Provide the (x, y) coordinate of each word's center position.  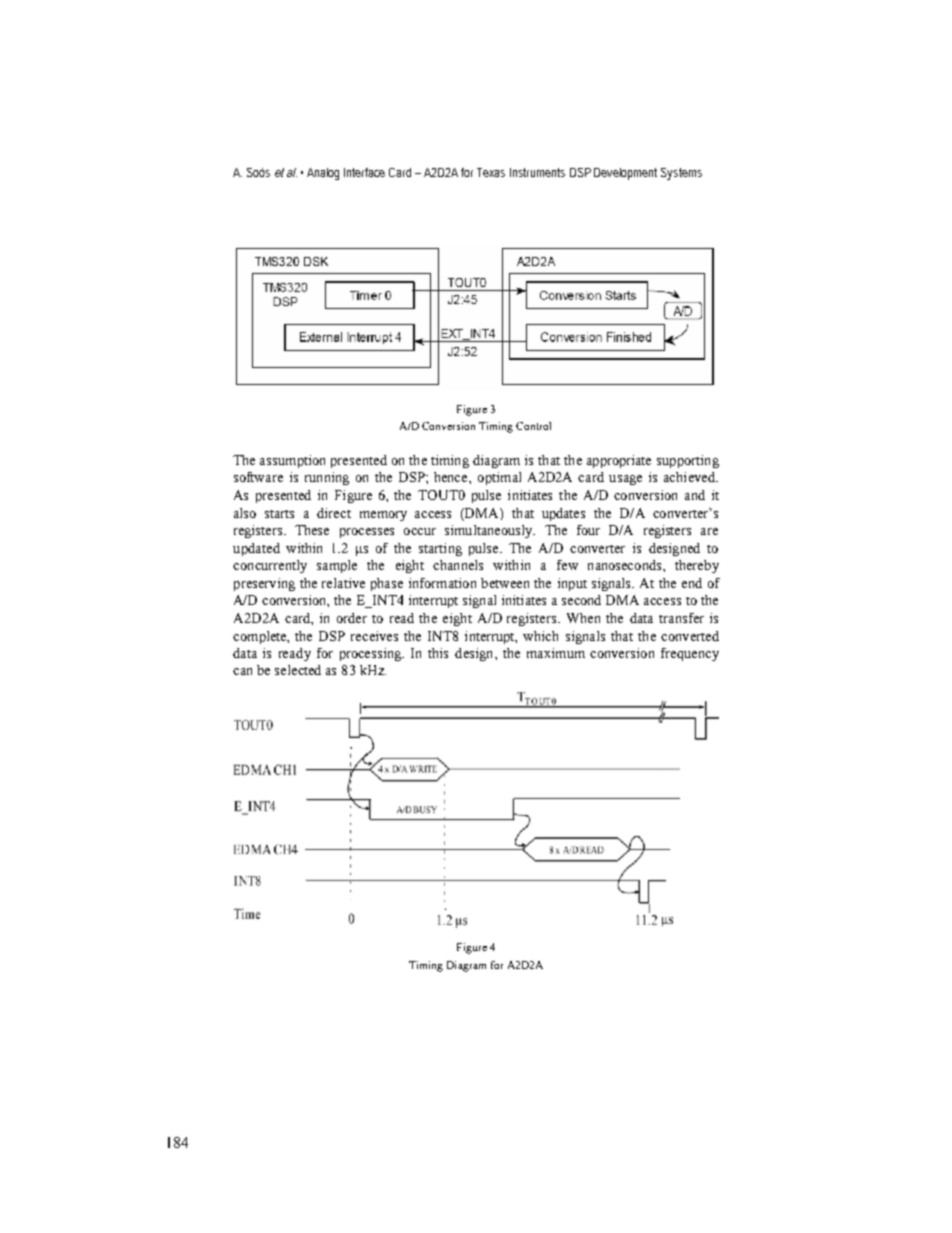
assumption (292, 461)
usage (625, 480)
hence (452, 477)
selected (298, 670)
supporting (688, 461)
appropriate (619, 461)
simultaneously (490, 531)
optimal (499, 478)
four (588, 530)
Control (533, 426)
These (312, 530)
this (438, 653)
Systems (681, 174)
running (327, 478)
